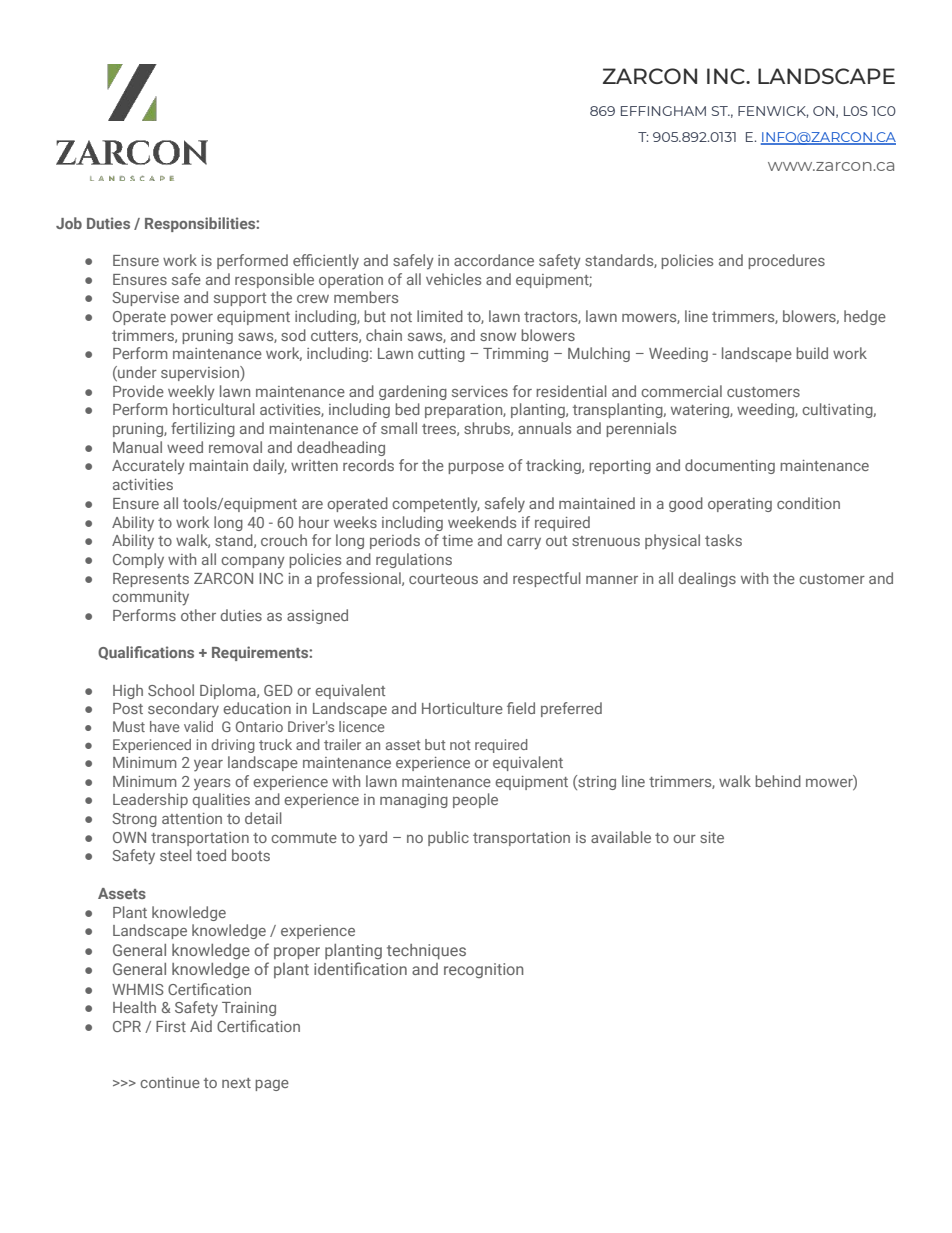  What do you see at coordinates (150, 800) in the screenshot?
I see `Leadership` at bounding box center [150, 800].
